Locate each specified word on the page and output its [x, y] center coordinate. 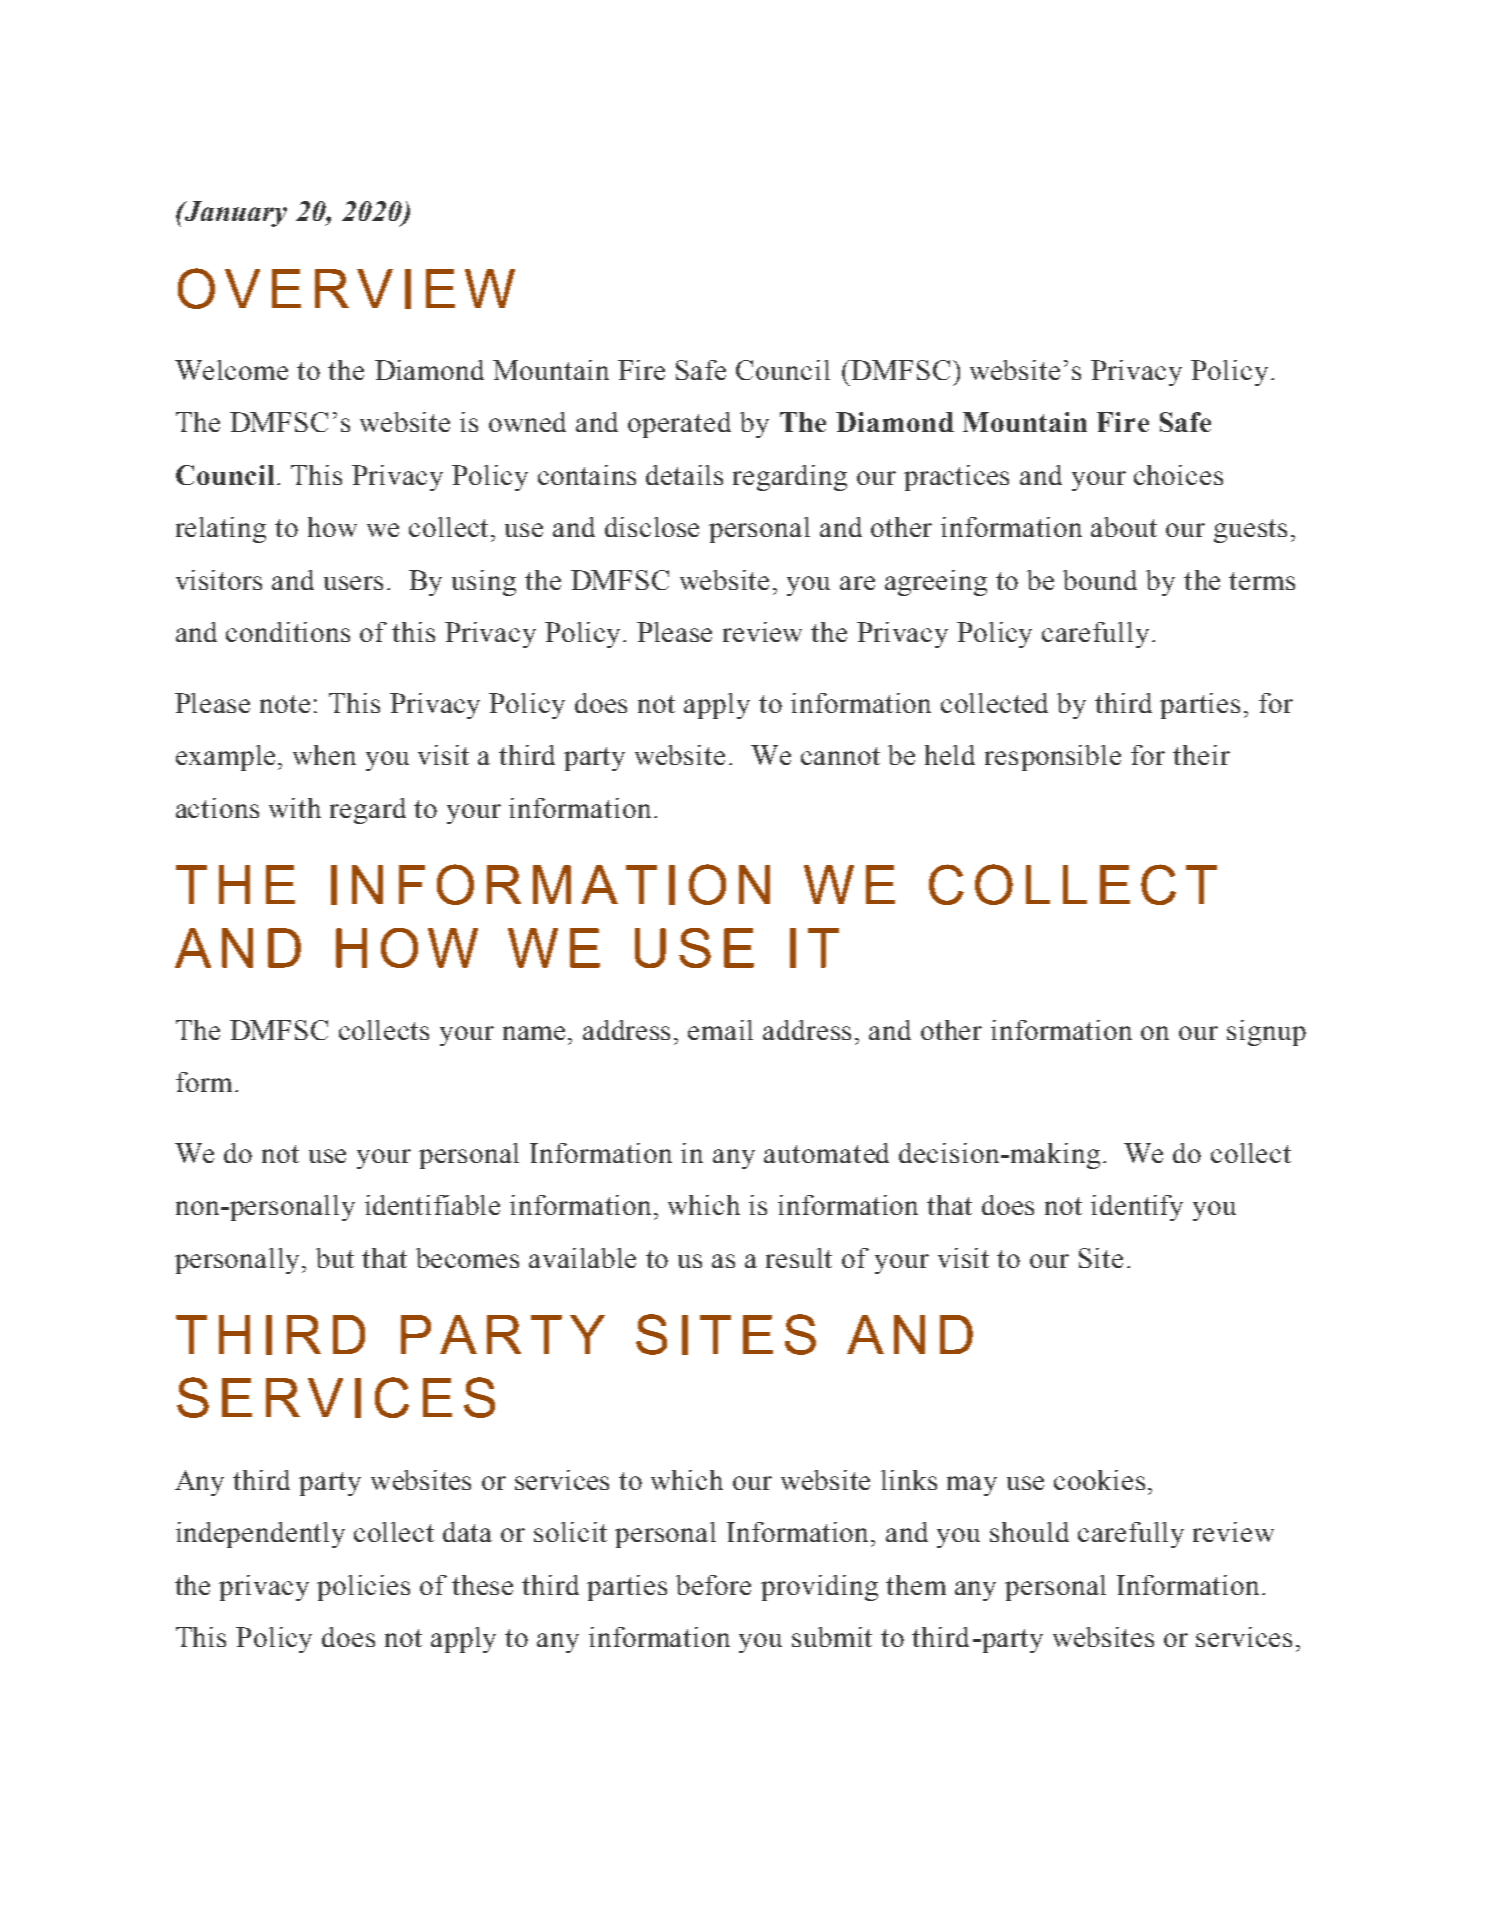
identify [1137, 1208]
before [713, 1585]
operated [679, 425]
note [285, 704]
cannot [840, 756]
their [1201, 755]
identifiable [432, 1205]
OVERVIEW [346, 288]
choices [1178, 475]
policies [363, 1588]
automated [826, 1153]
